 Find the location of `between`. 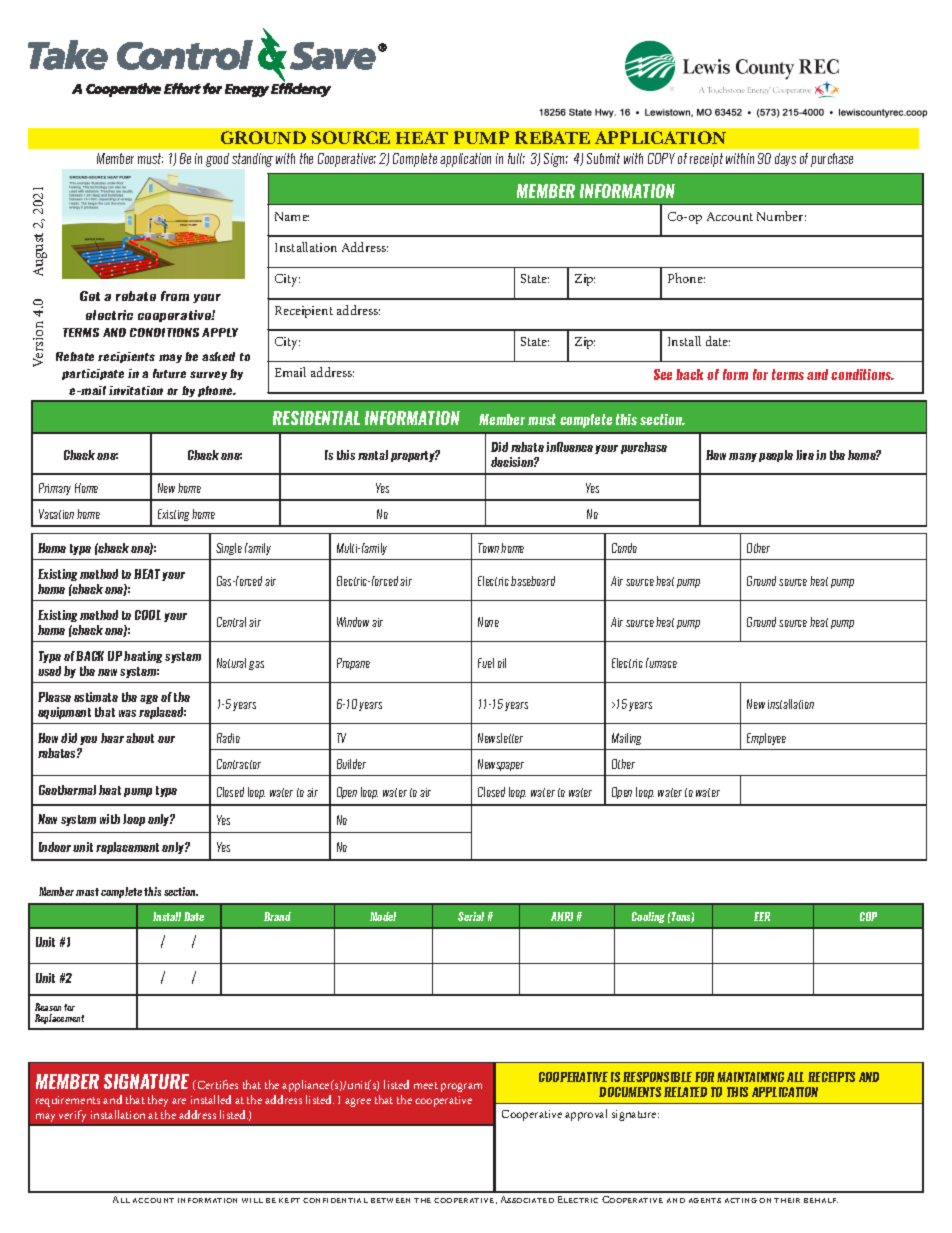

between is located at coordinates (390, 1200).
